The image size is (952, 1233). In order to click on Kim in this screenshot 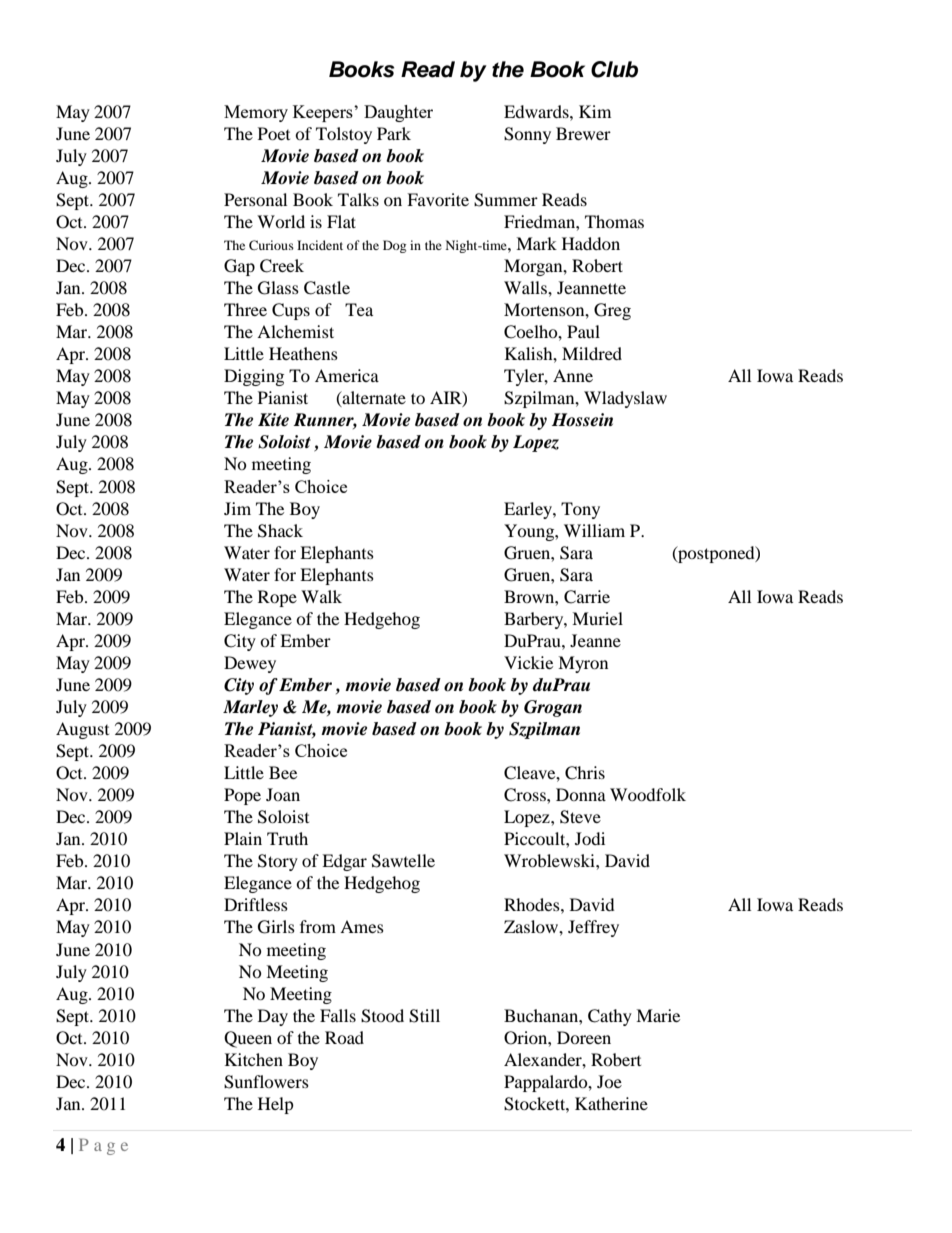, I will do `click(595, 111)`.
